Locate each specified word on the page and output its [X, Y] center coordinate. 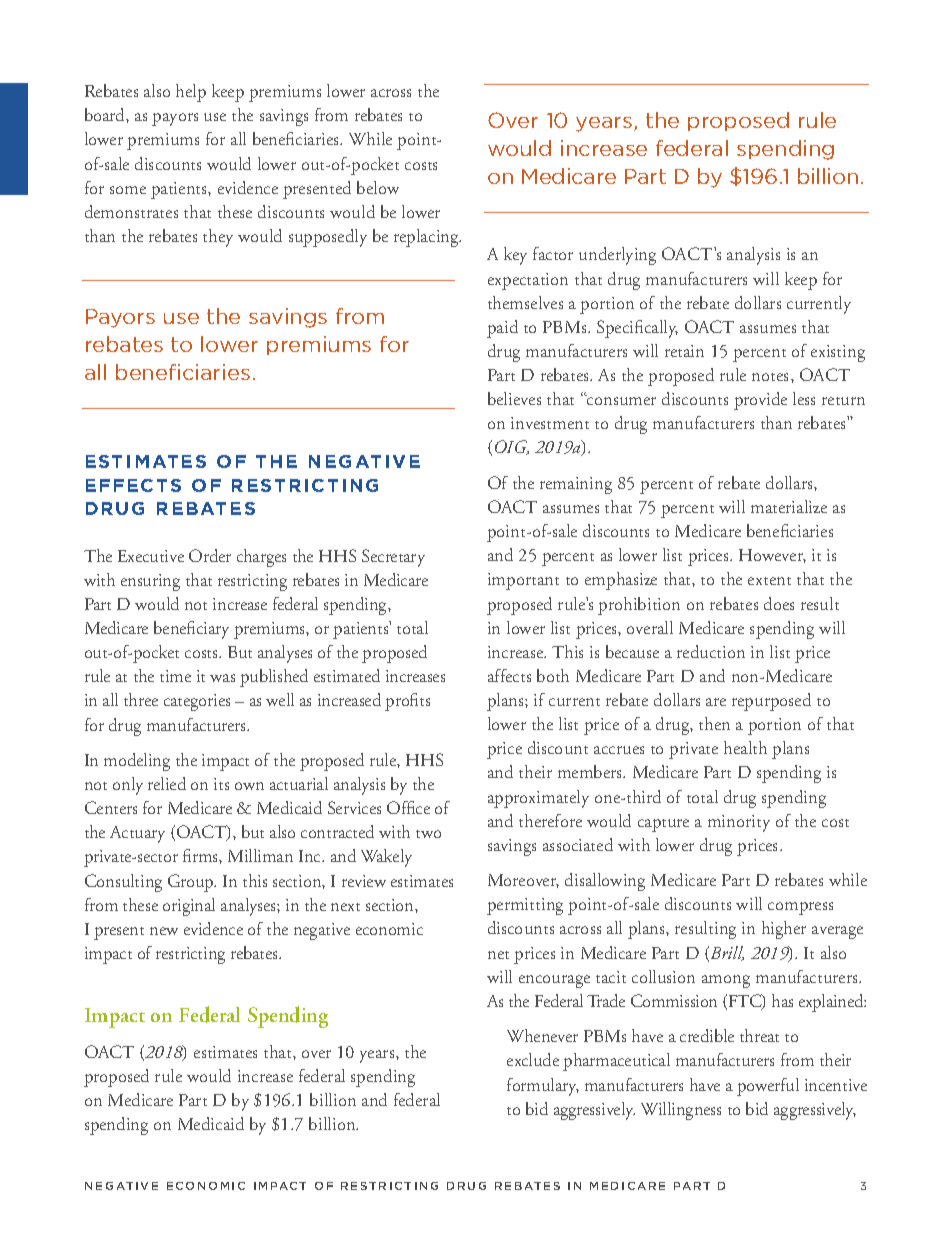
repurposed [771, 702]
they [218, 238]
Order [210, 555]
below [378, 187]
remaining [576, 485]
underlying [617, 256]
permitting [525, 906]
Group [192, 883]
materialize [789, 506]
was [222, 678]
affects [509, 675]
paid [502, 329]
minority [739, 823]
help [191, 93]
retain [684, 351]
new [164, 931]
